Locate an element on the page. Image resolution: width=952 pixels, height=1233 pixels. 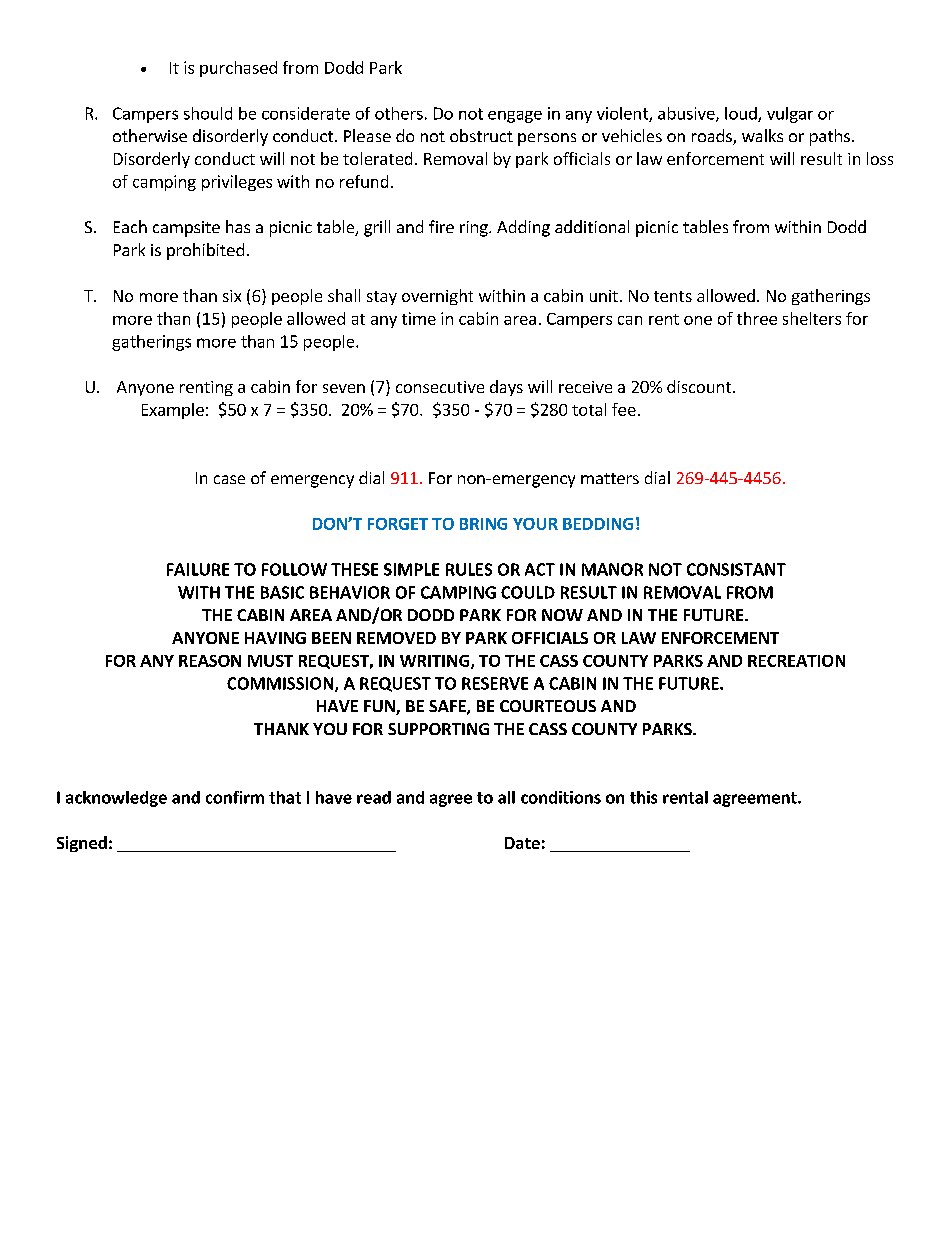
case is located at coordinates (229, 479).
